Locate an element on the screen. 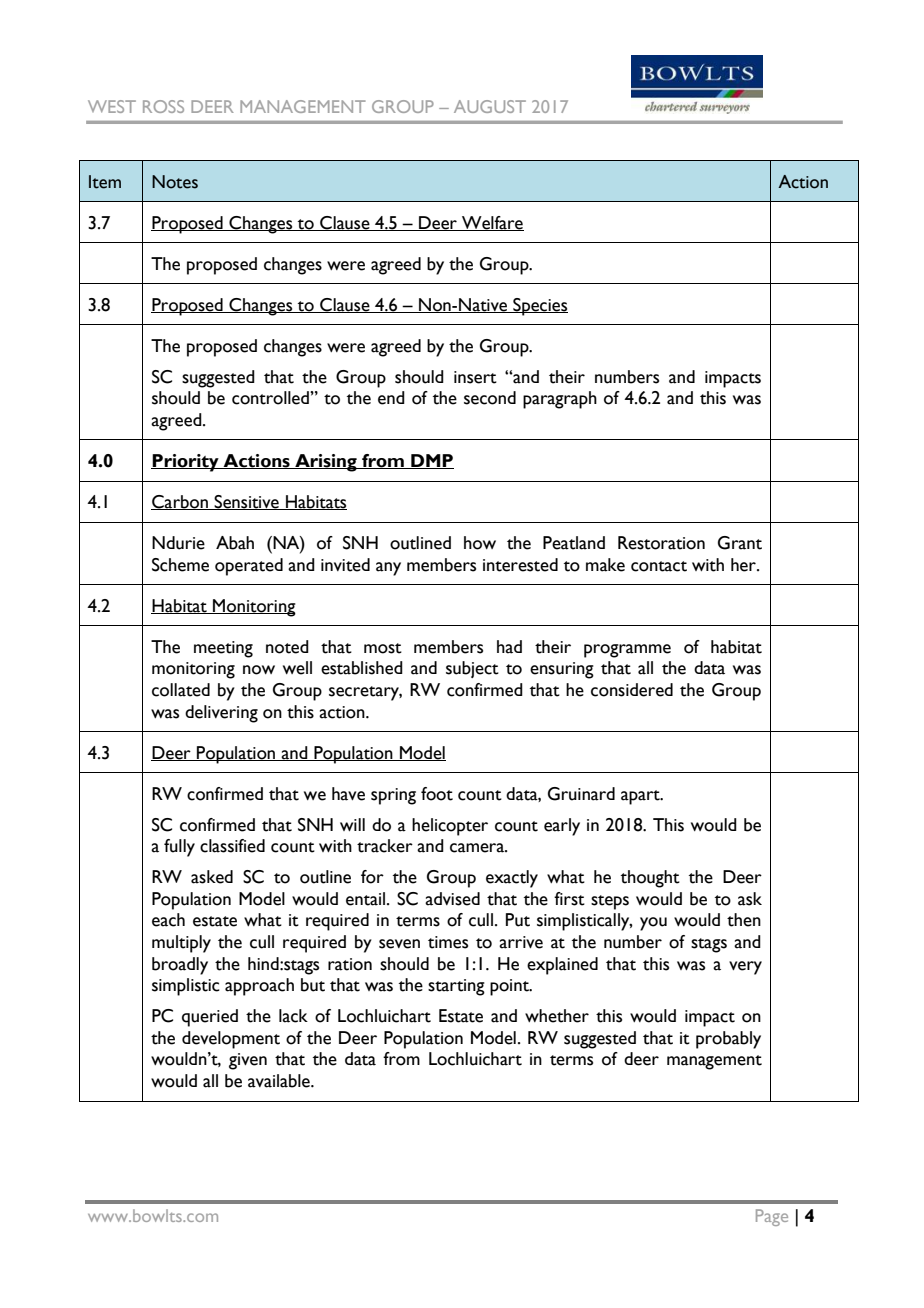  paragraph is located at coordinates (560, 400).
